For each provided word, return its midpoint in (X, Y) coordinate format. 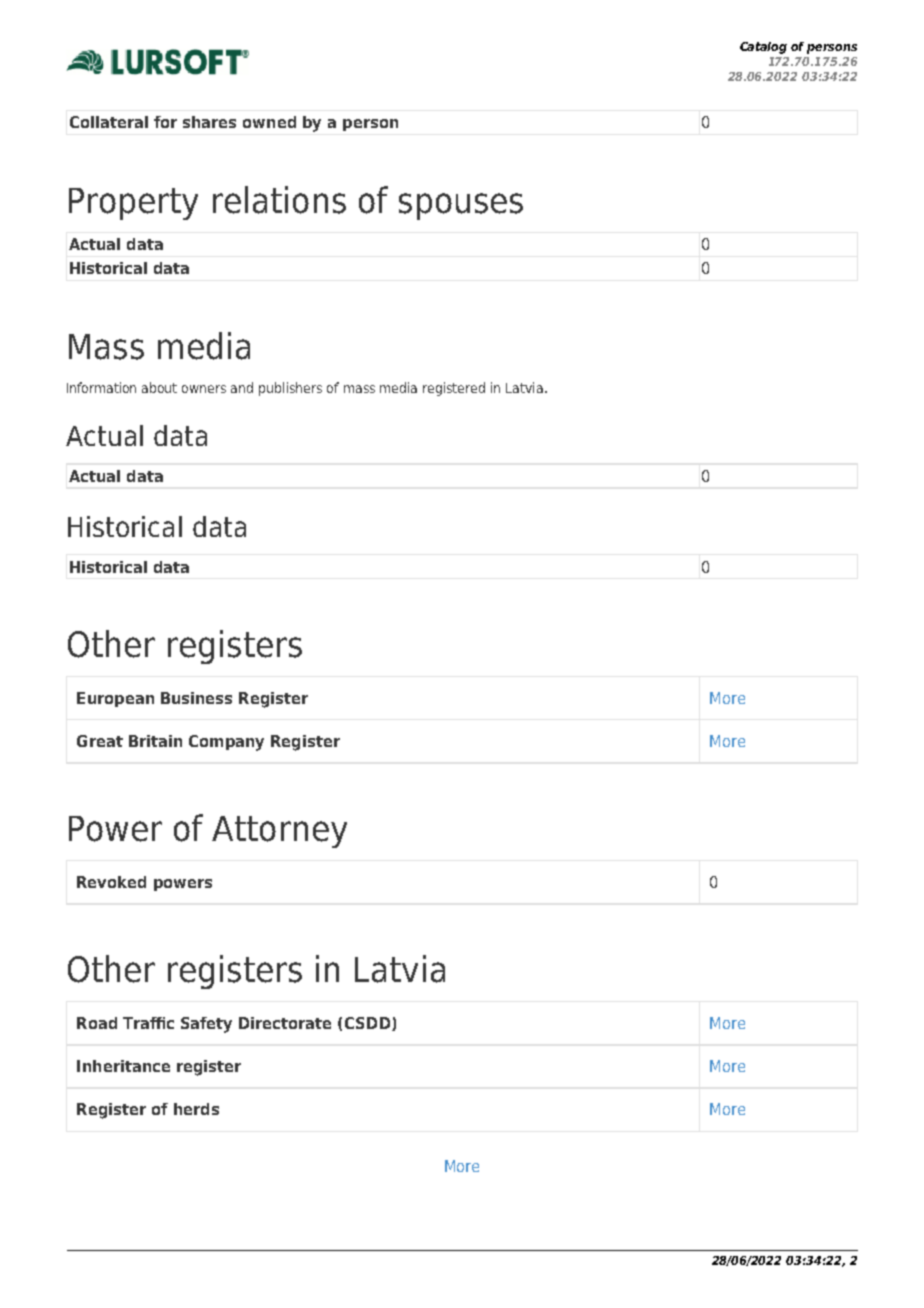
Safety (206, 1025)
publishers (290, 389)
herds (196, 1109)
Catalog (763, 48)
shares (209, 122)
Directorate (285, 1023)
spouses (461, 206)
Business (196, 698)
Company (226, 743)
